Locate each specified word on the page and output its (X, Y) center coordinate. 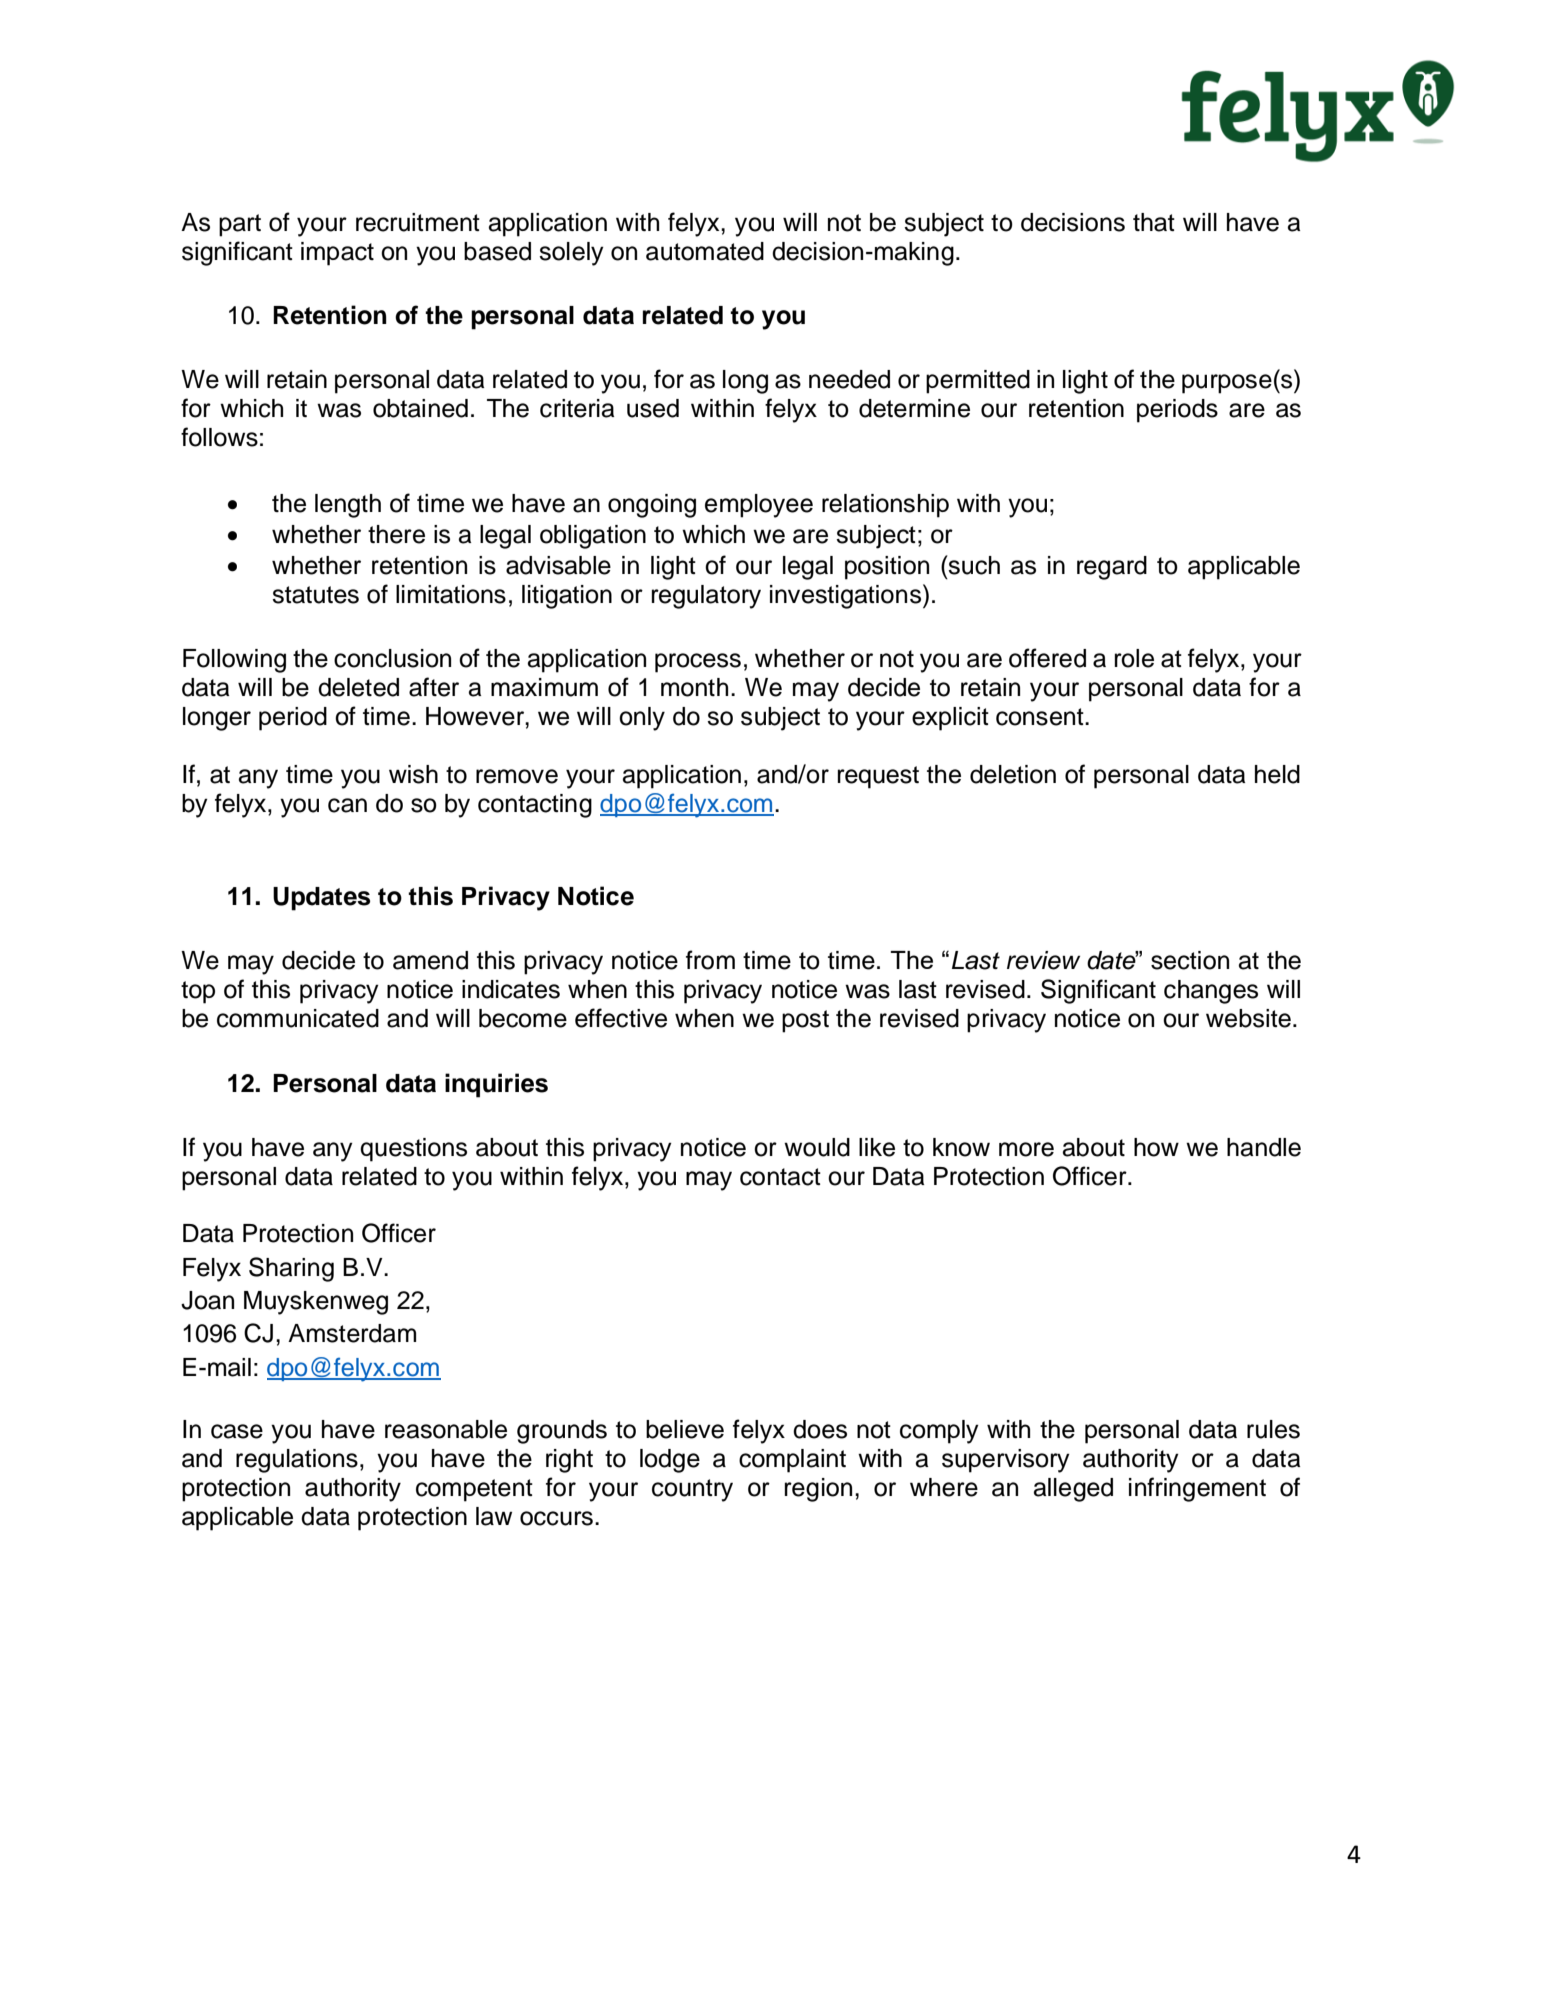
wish (413, 774)
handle (1264, 1147)
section (1190, 960)
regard (1112, 568)
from (710, 960)
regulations (297, 1461)
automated (705, 251)
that (1154, 222)
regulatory (706, 597)
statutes (315, 595)
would (817, 1147)
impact (337, 254)
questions (413, 1150)
